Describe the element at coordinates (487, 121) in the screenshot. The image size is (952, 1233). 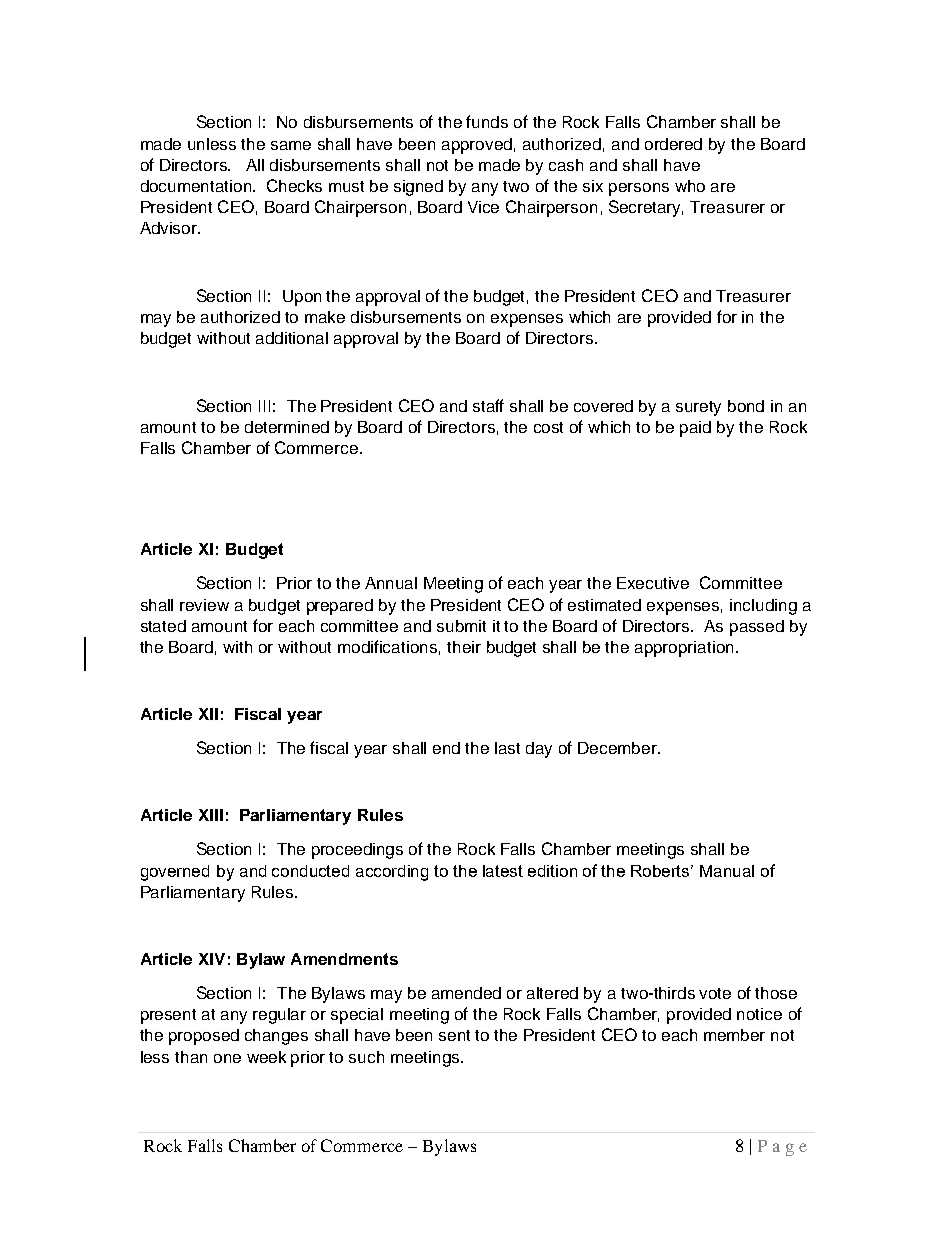
I see `funds` at that location.
